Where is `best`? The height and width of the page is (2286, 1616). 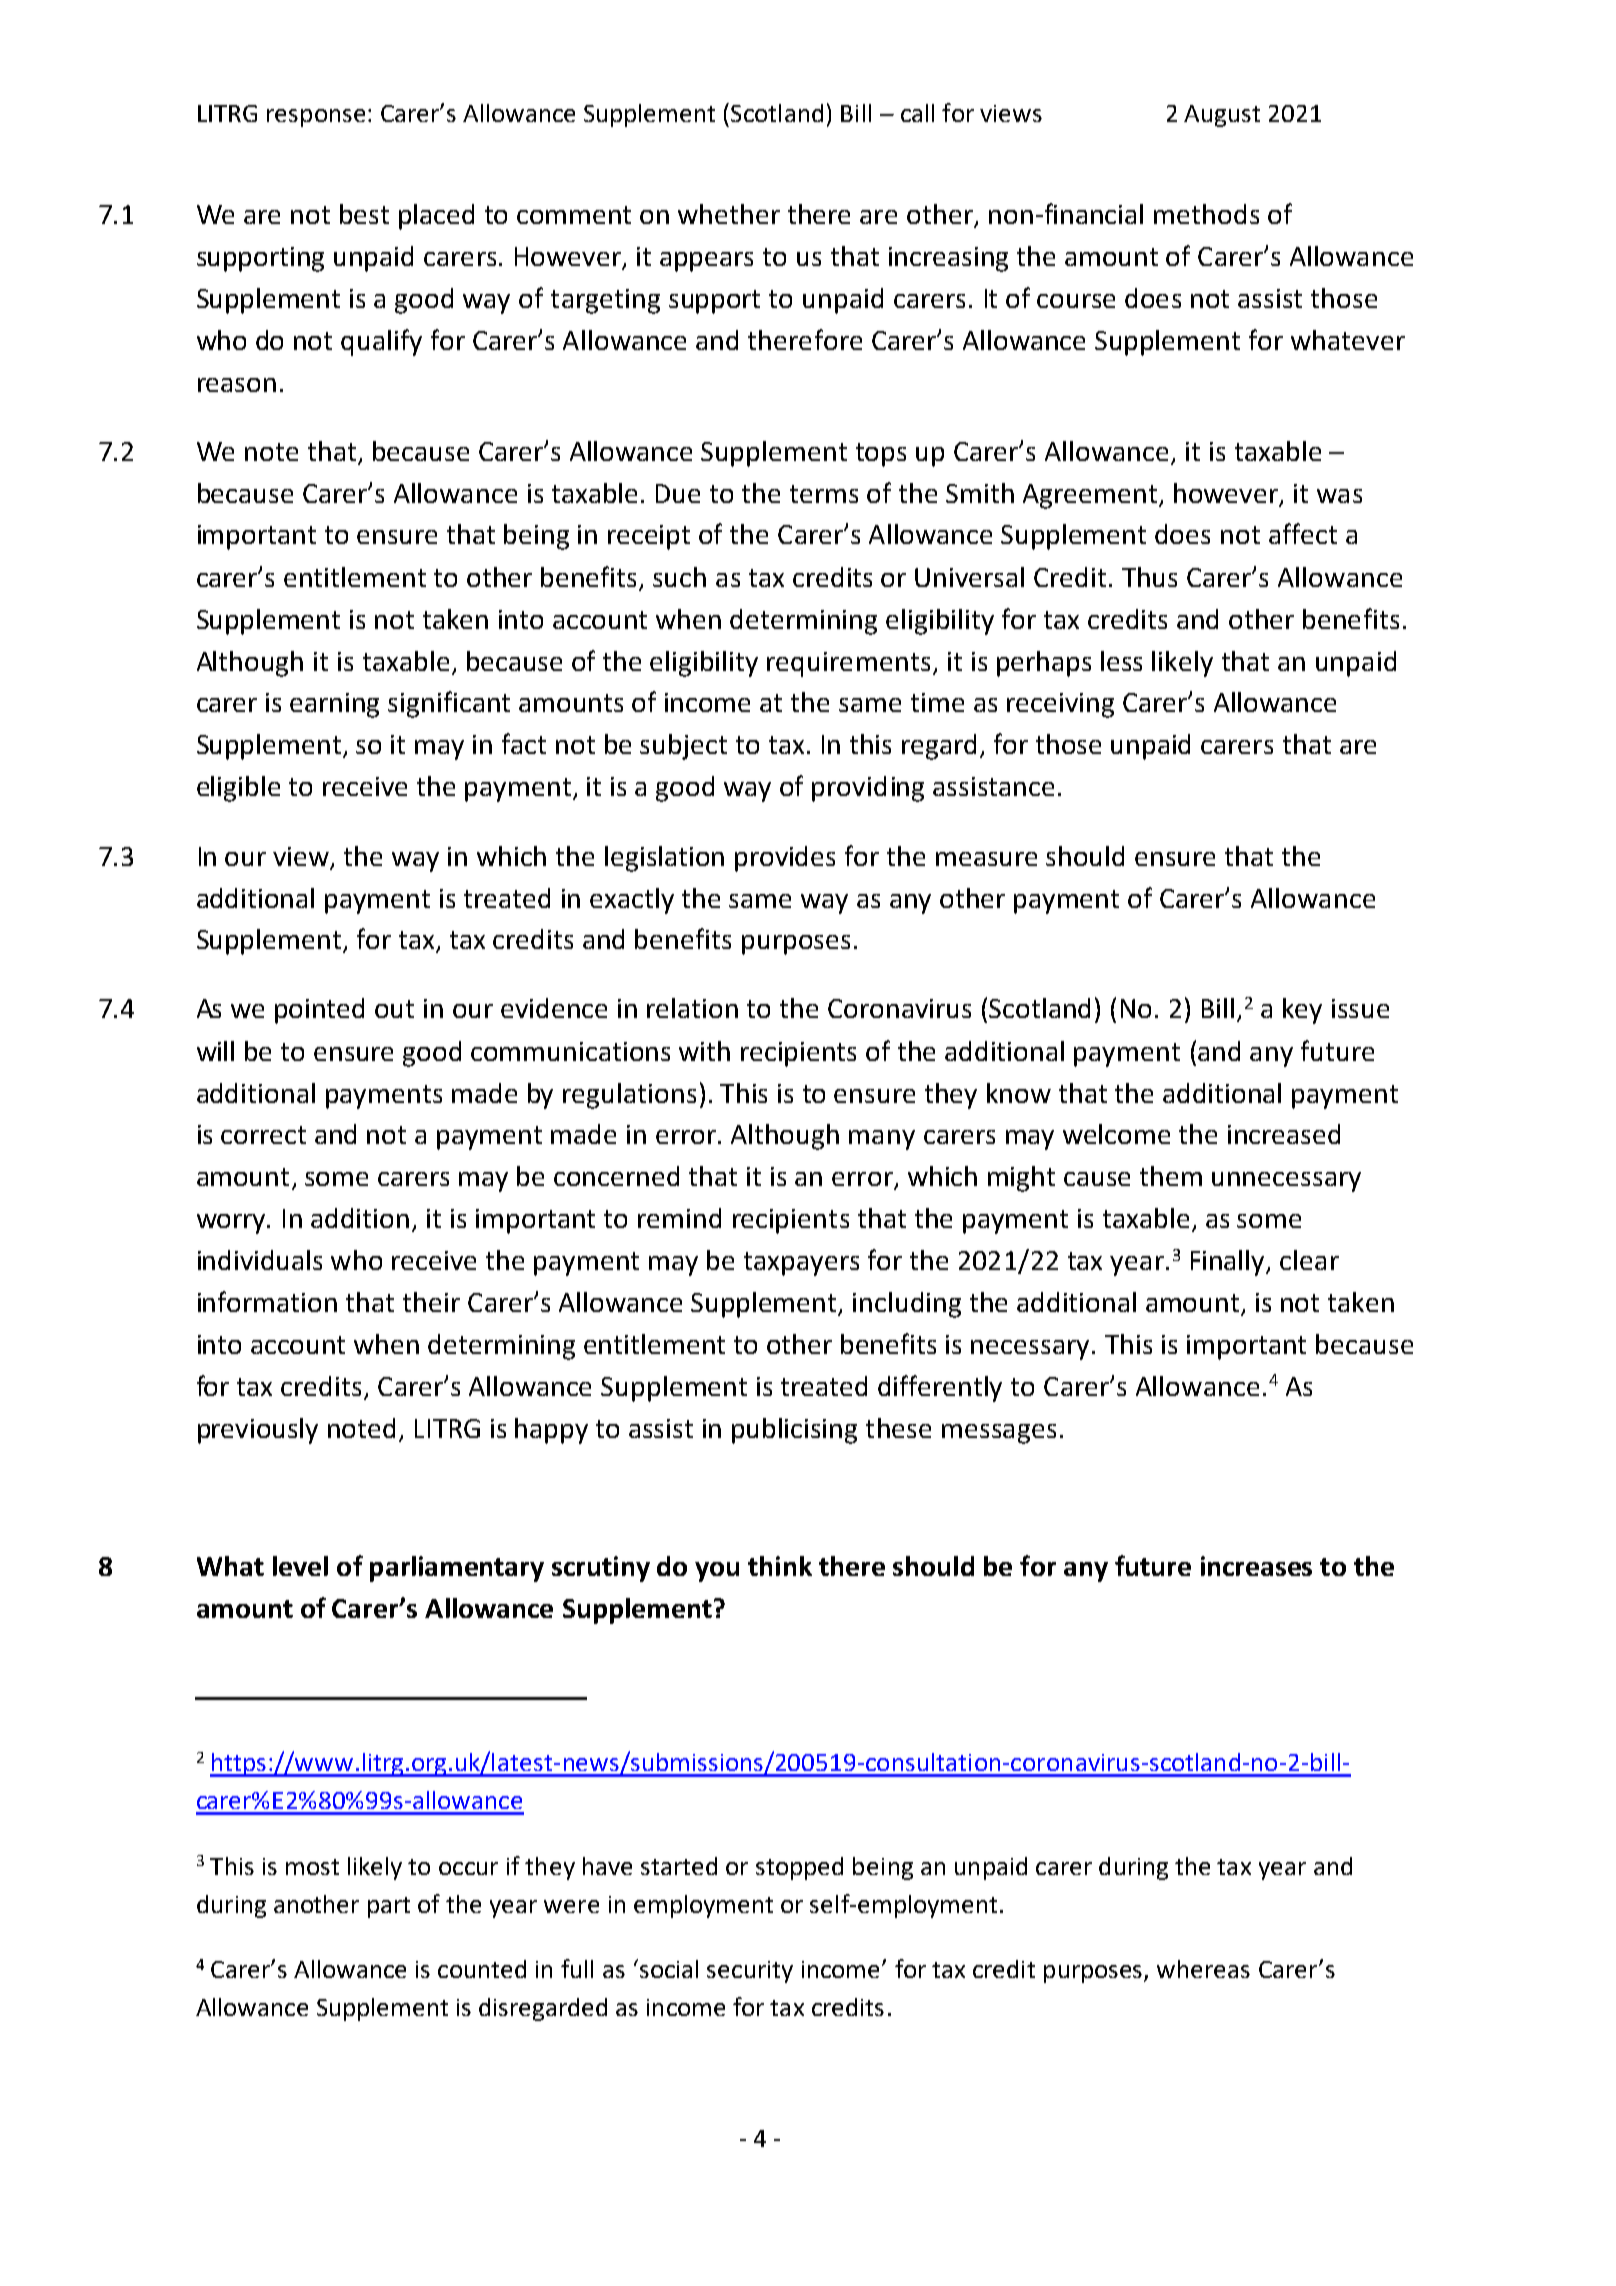 best is located at coordinates (364, 214).
